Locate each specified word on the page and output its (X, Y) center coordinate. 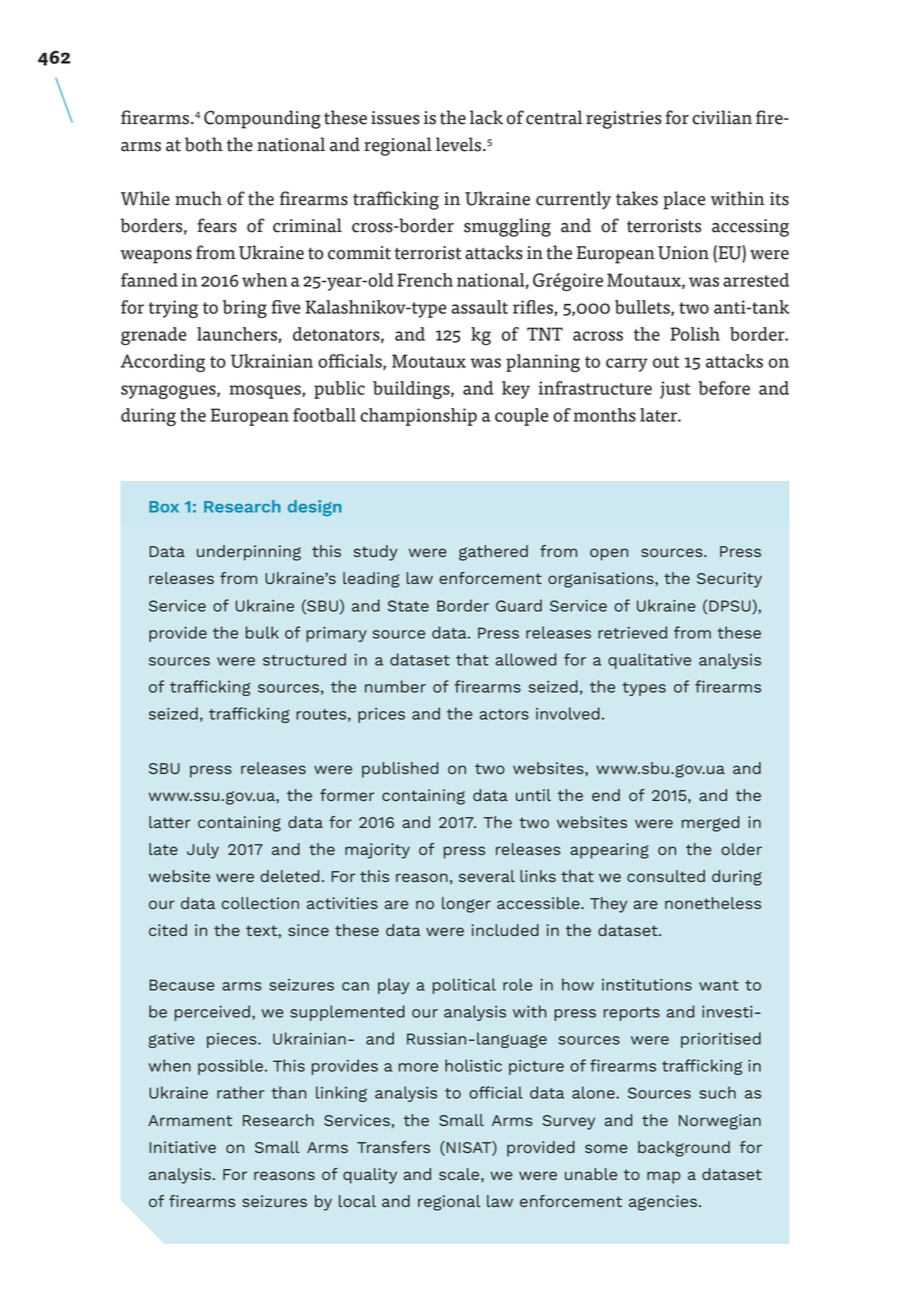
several (487, 876)
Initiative (182, 1147)
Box (164, 507)
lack (486, 117)
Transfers (393, 1147)
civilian (722, 117)
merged (710, 824)
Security (729, 580)
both (204, 144)
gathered (493, 553)
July (203, 851)
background (684, 1149)
